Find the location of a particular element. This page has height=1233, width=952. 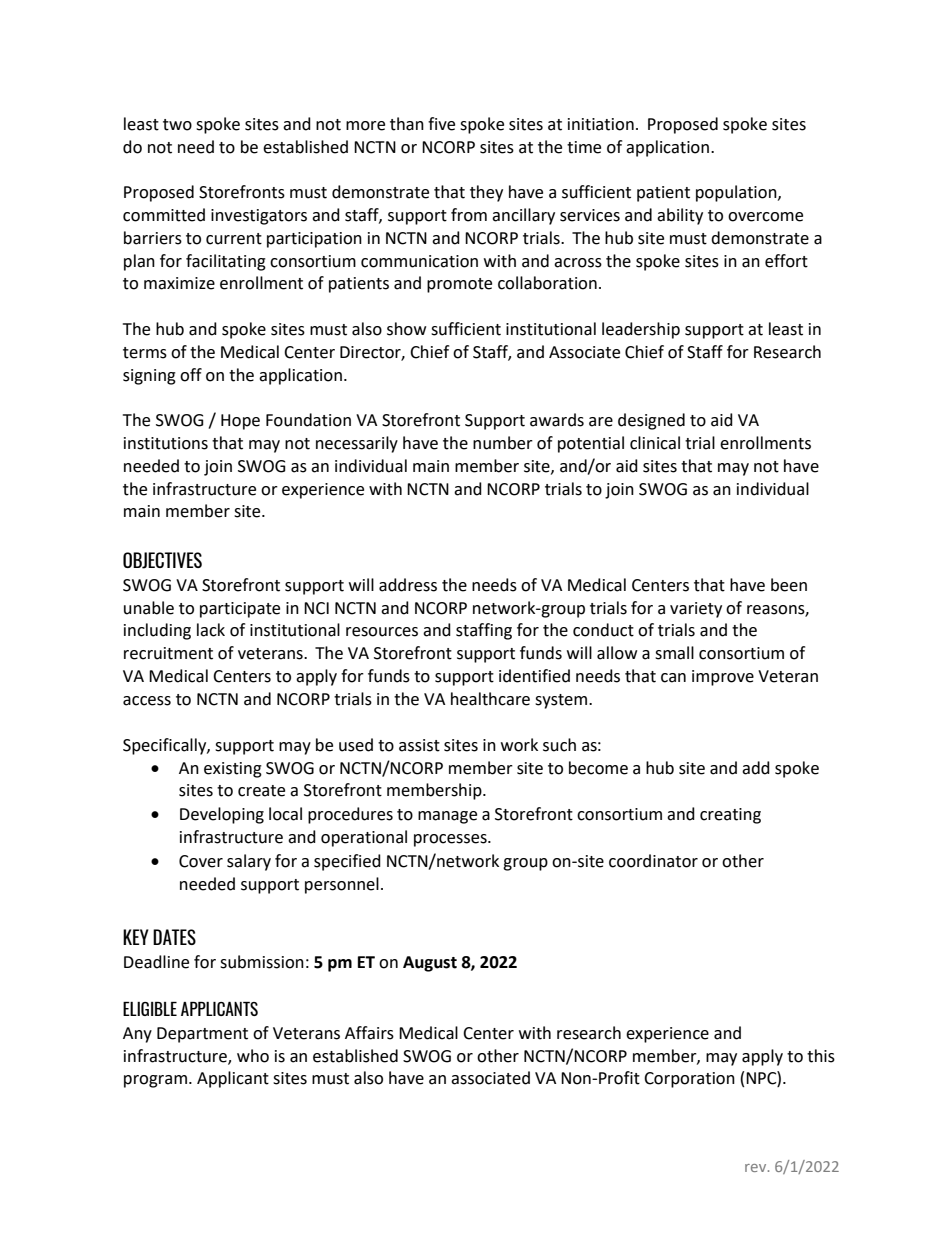

Department is located at coordinates (202, 1035).
